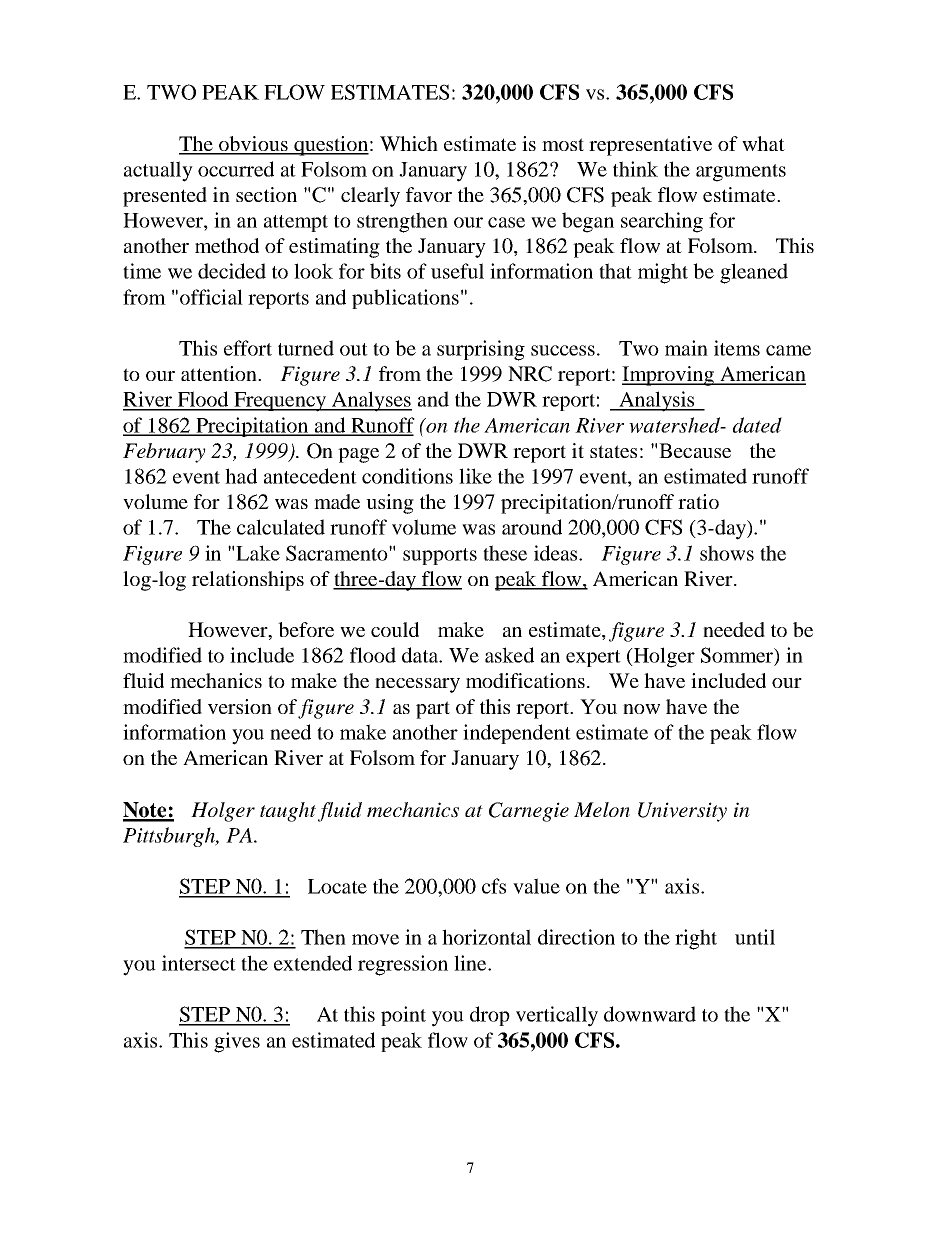 The height and width of the screenshot is (1233, 952). Describe the element at coordinates (641, 709) in the screenshot. I see `now` at that location.
